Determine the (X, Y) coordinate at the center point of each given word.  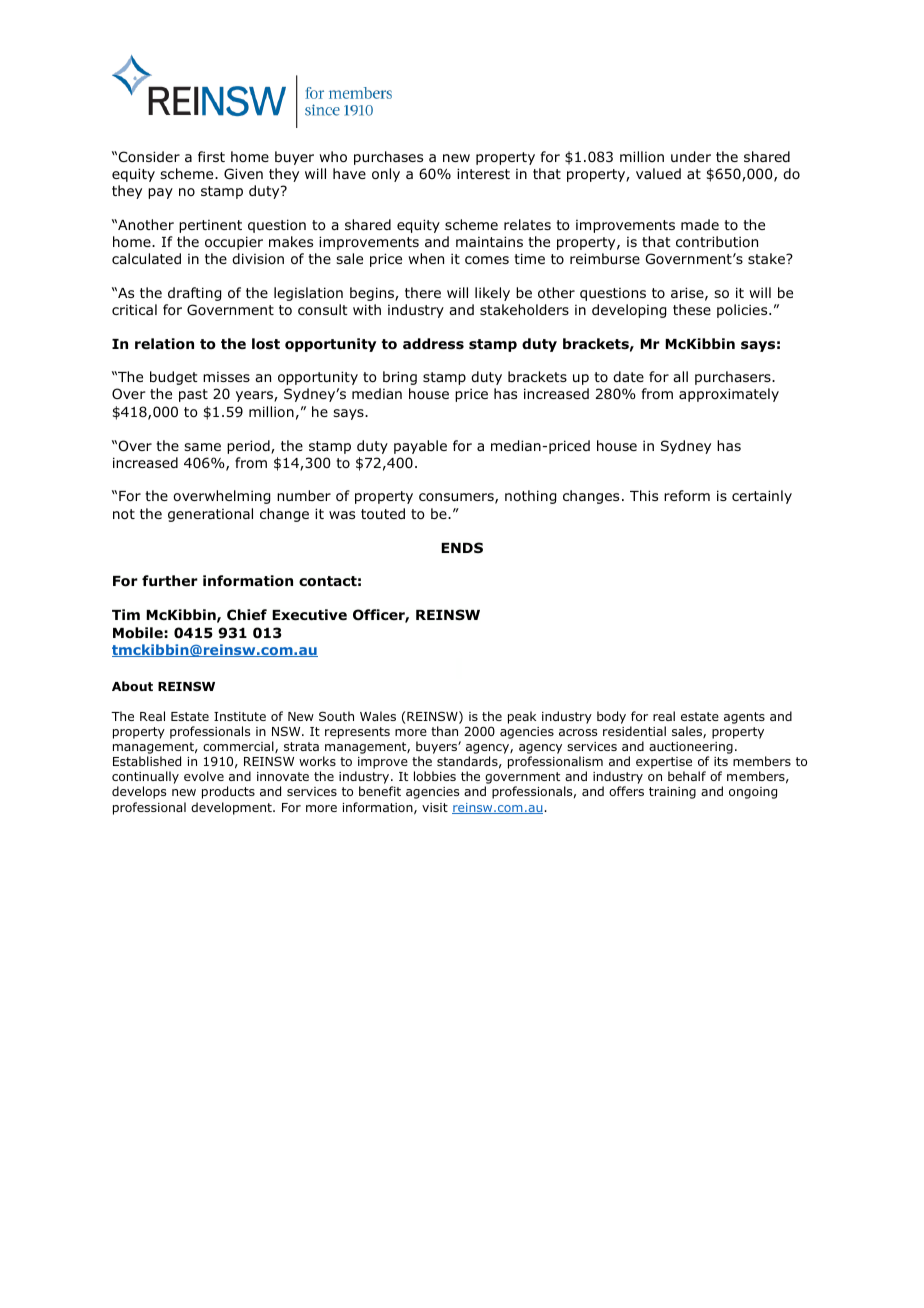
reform (687, 495)
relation (164, 344)
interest (483, 173)
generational (210, 515)
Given (243, 173)
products (228, 792)
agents (744, 718)
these (692, 309)
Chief (247, 615)
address (433, 344)
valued (658, 173)
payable (420, 447)
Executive (309, 615)
